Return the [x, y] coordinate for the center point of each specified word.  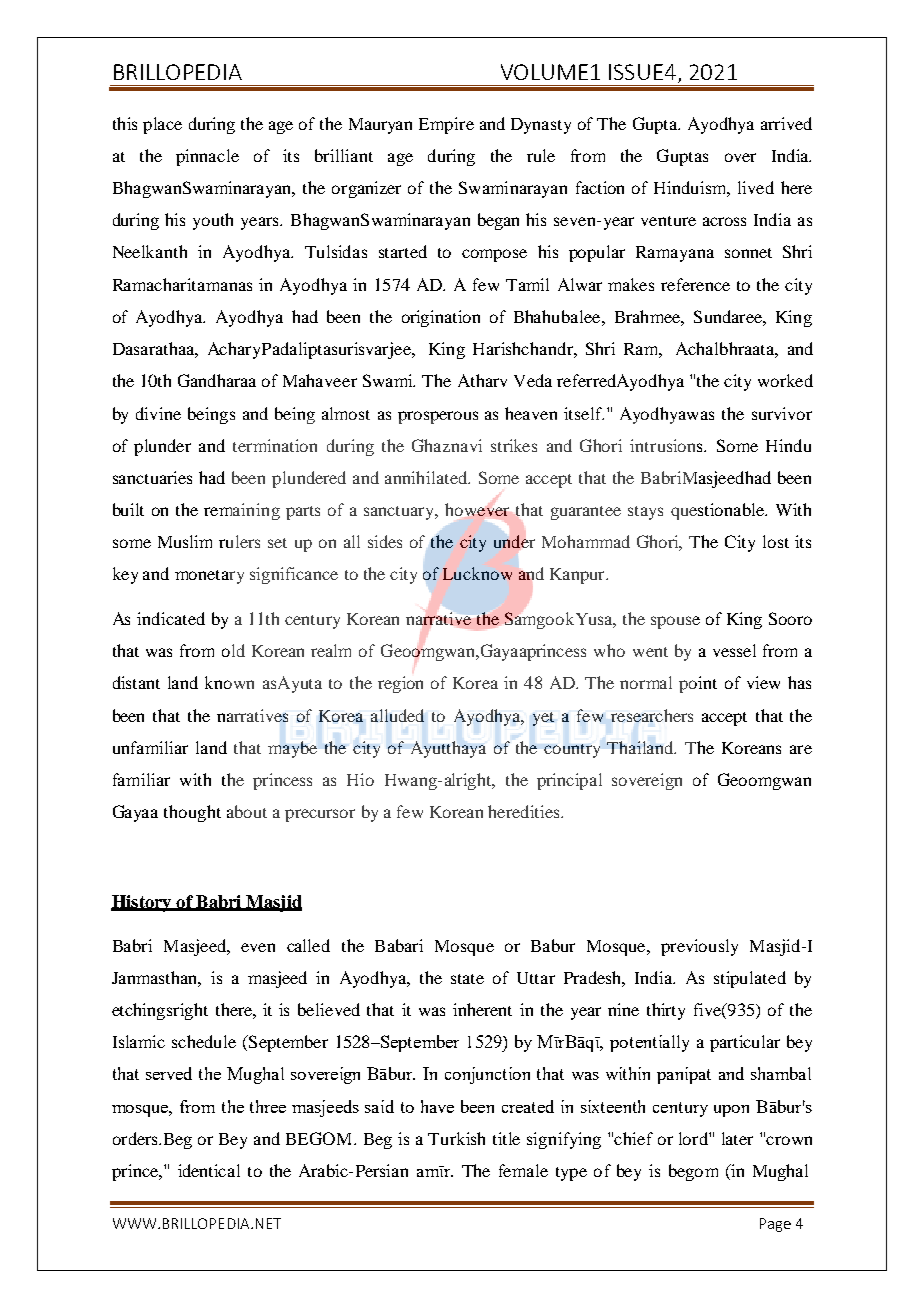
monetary [209, 577]
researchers [652, 715]
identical [209, 1170]
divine [158, 413]
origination [441, 318]
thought [192, 813]
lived [756, 187]
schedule [204, 1041]
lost [776, 541]
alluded [397, 715]
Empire [446, 125]
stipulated [750, 979]
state [467, 979]
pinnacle [207, 157]
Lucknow [477, 573]
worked [785, 380]
